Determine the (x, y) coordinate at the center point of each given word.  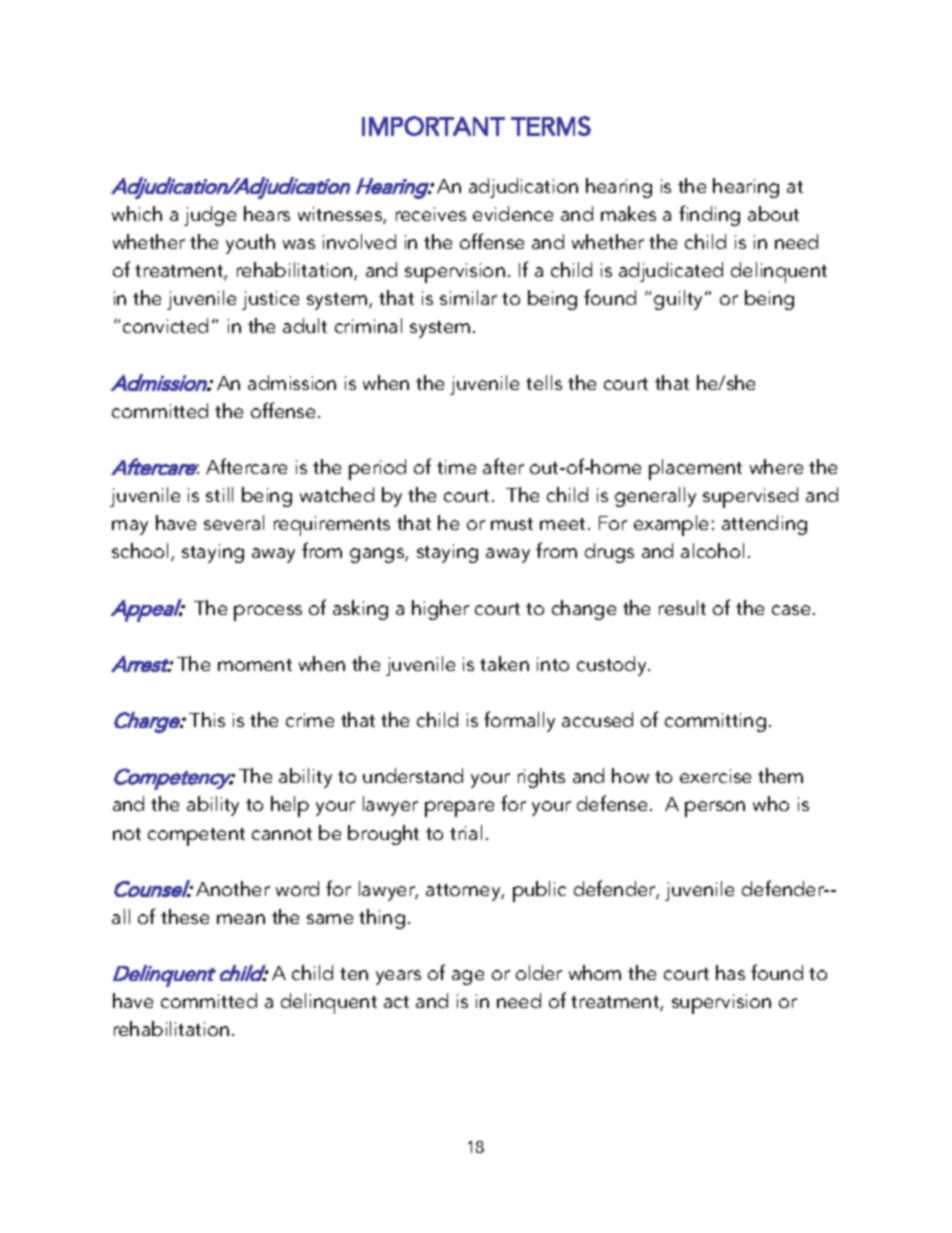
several (234, 522)
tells (544, 382)
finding (709, 215)
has (730, 972)
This (207, 719)
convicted (165, 325)
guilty (680, 300)
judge (210, 216)
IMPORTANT (433, 126)
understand (413, 775)
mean (241, 919)
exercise (715, 776)
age (468, 977)
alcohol (712, 550)
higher (440, 610)
